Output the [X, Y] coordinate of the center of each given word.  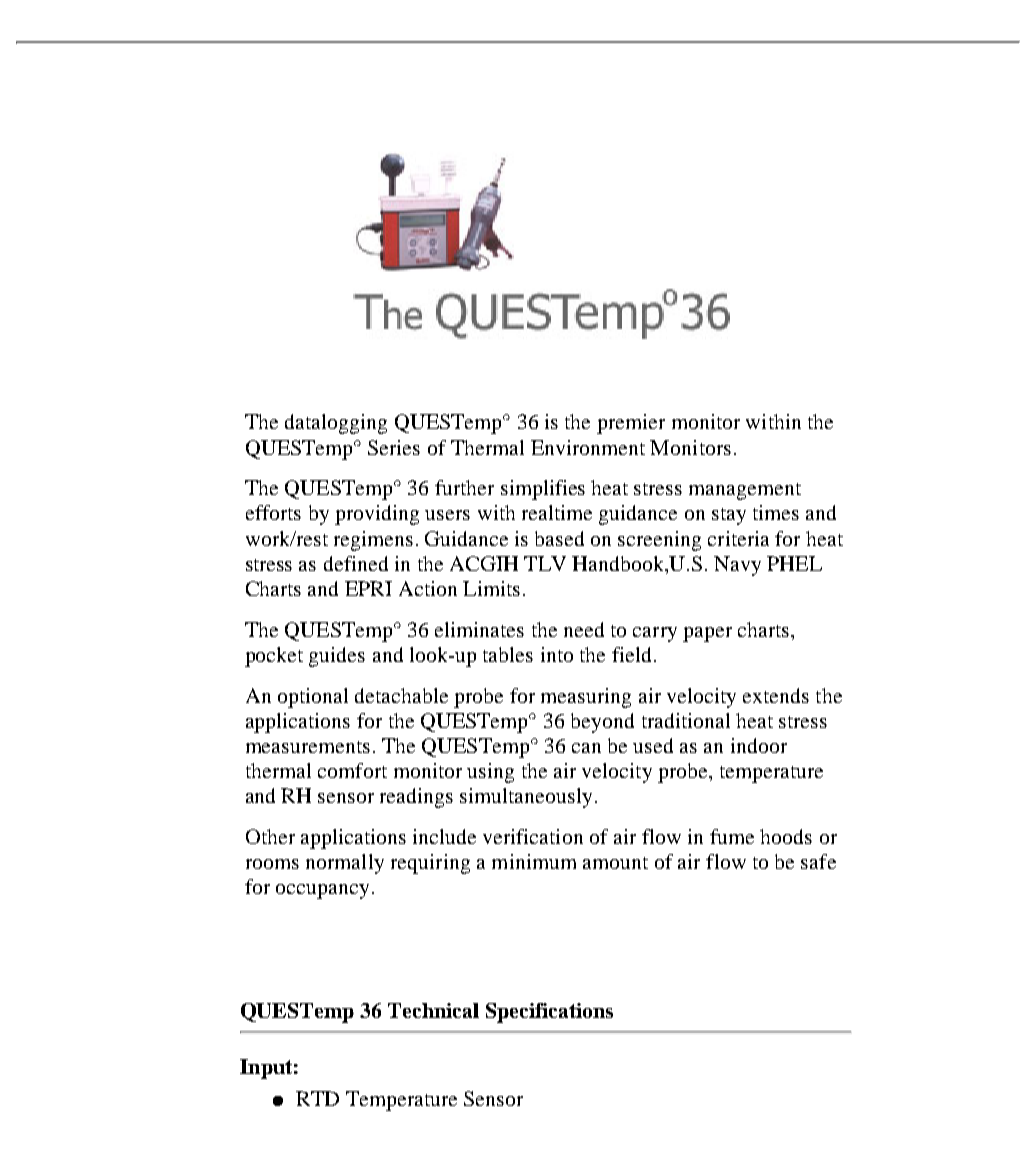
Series [394, 447]
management [745, 491]
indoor [759, 745]
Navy [737, 566]
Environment [588, 447]
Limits [491, 588]
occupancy [322, 891]
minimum [534, 861]
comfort [352, 770]
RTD [317, 1098]
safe [818, 861]
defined [356, 563]
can [586, 748]
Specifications [549, 1013]
